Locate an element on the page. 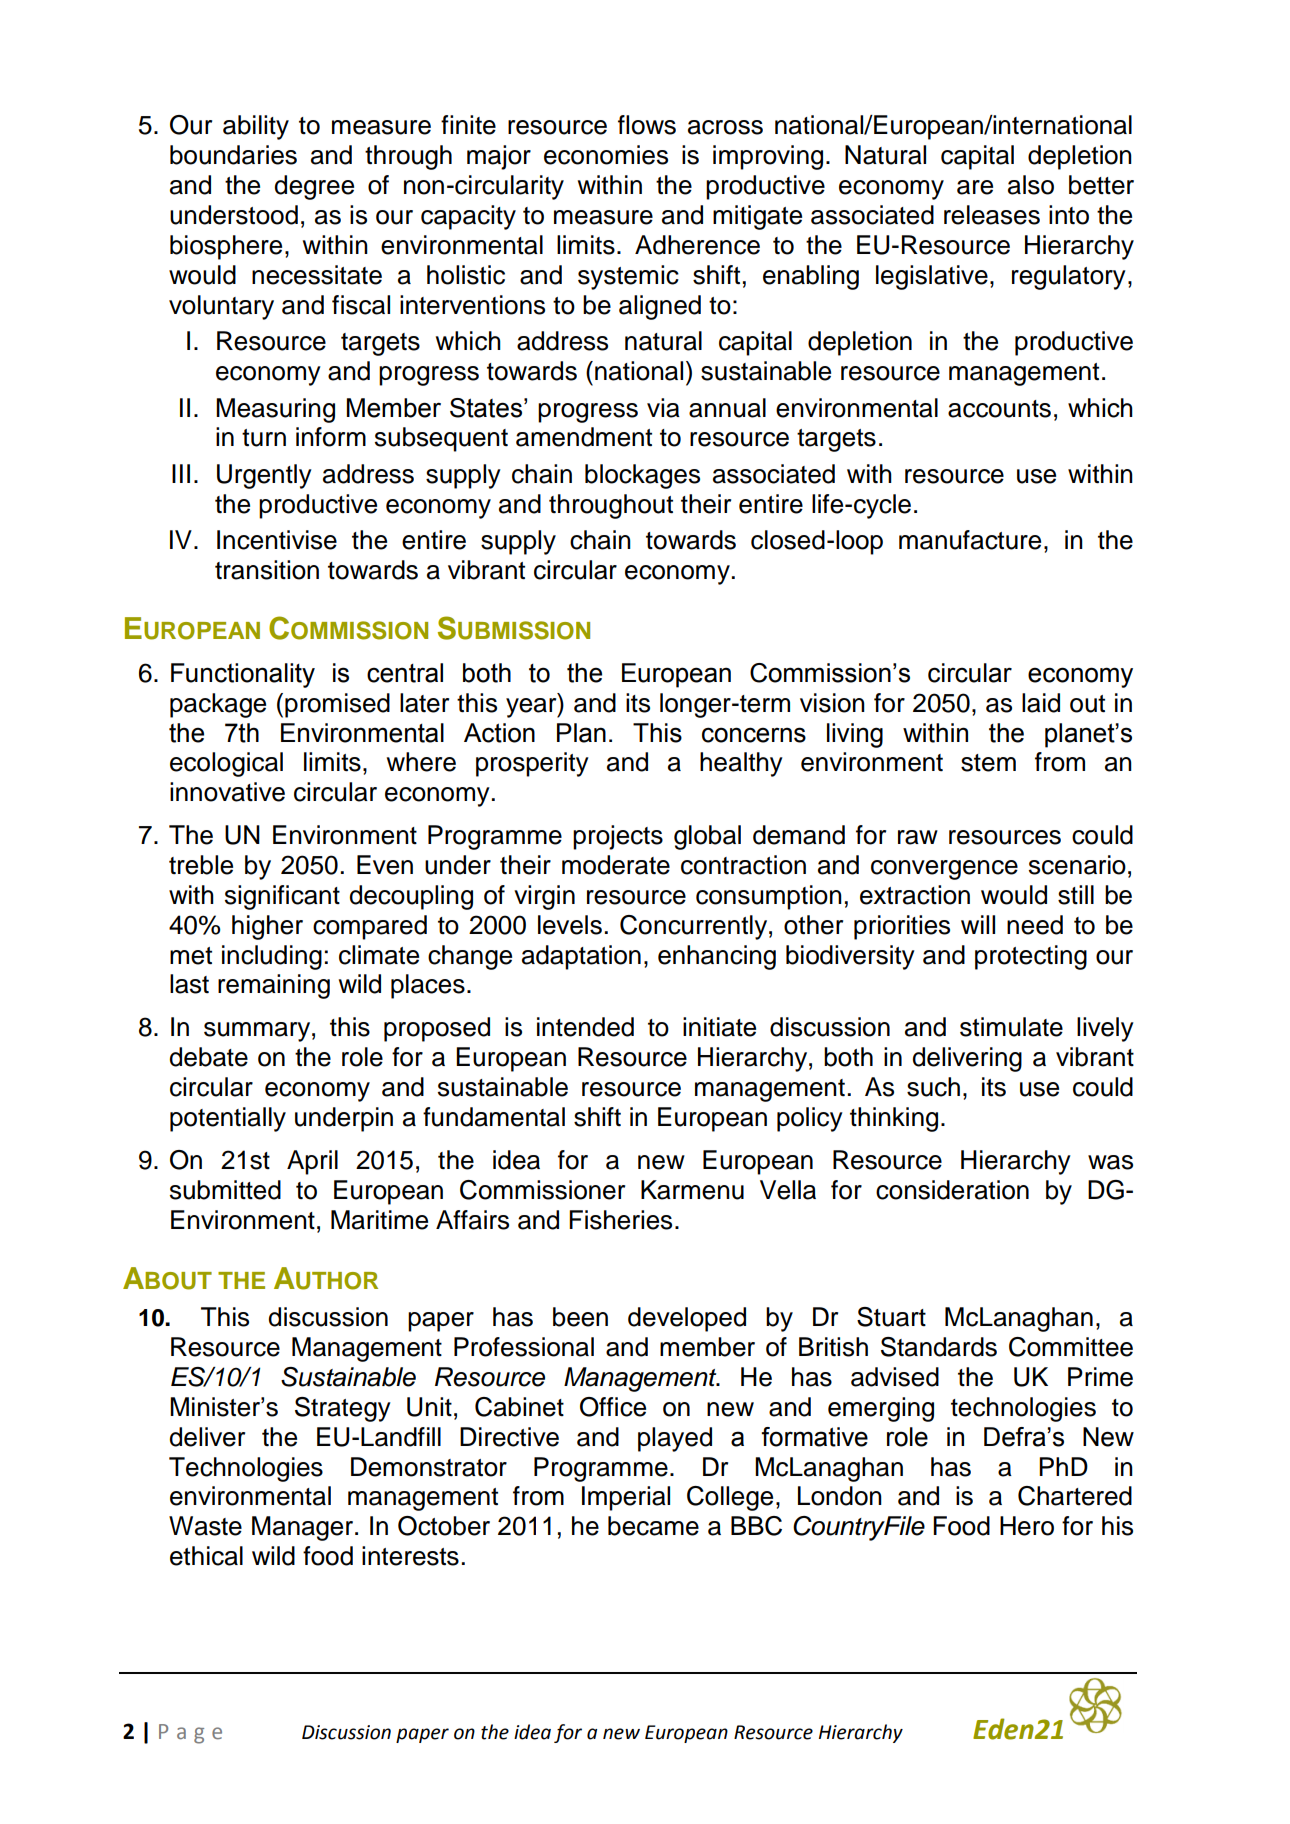  Hero is located at coordinates (1027, 1526).
